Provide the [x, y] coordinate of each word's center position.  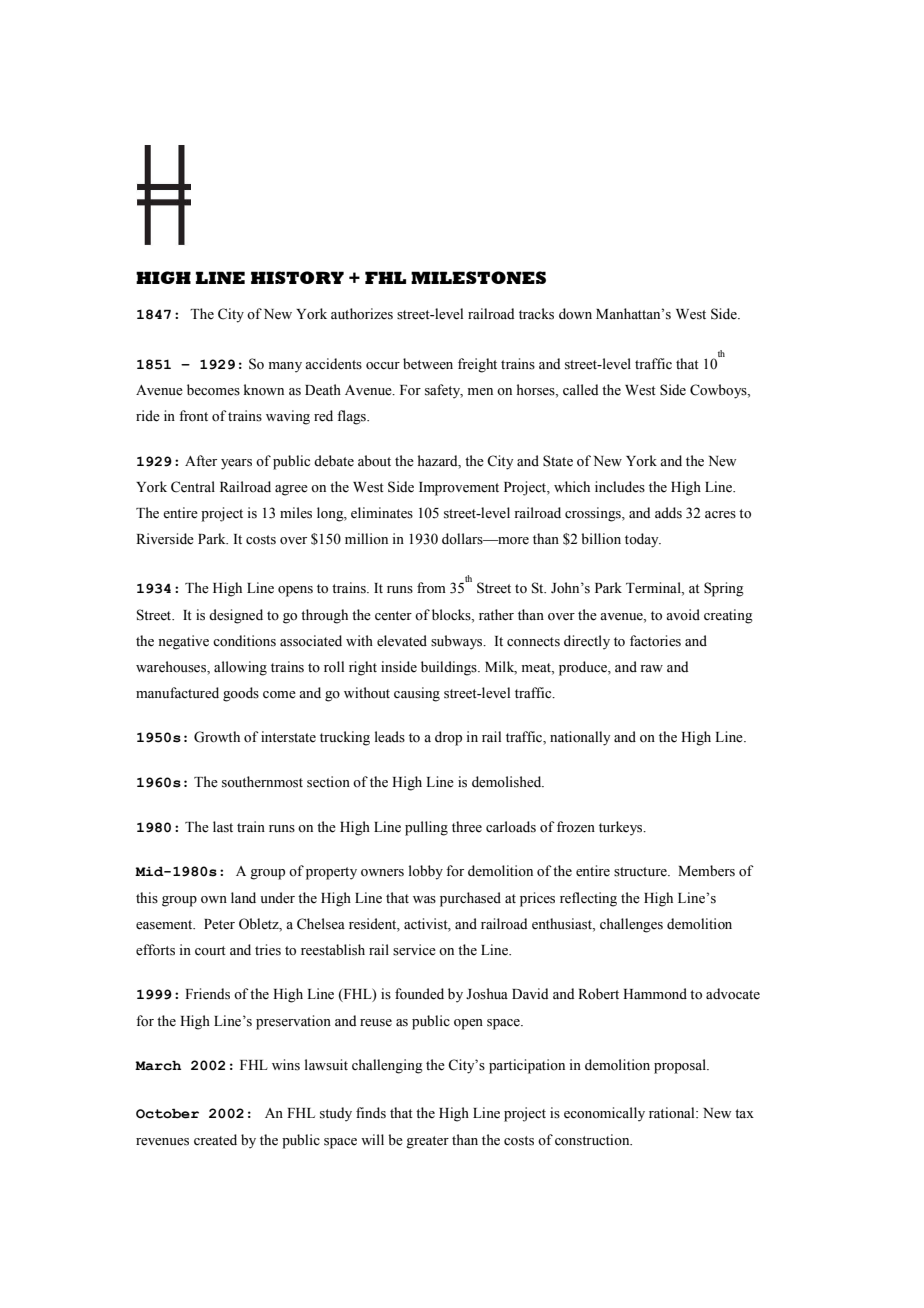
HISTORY [297, 277]
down [575, 314]
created [215, 1140]
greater [427, 1142]
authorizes [362, 314]
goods [241, 694]
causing [417, 694]
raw [651, 668]
